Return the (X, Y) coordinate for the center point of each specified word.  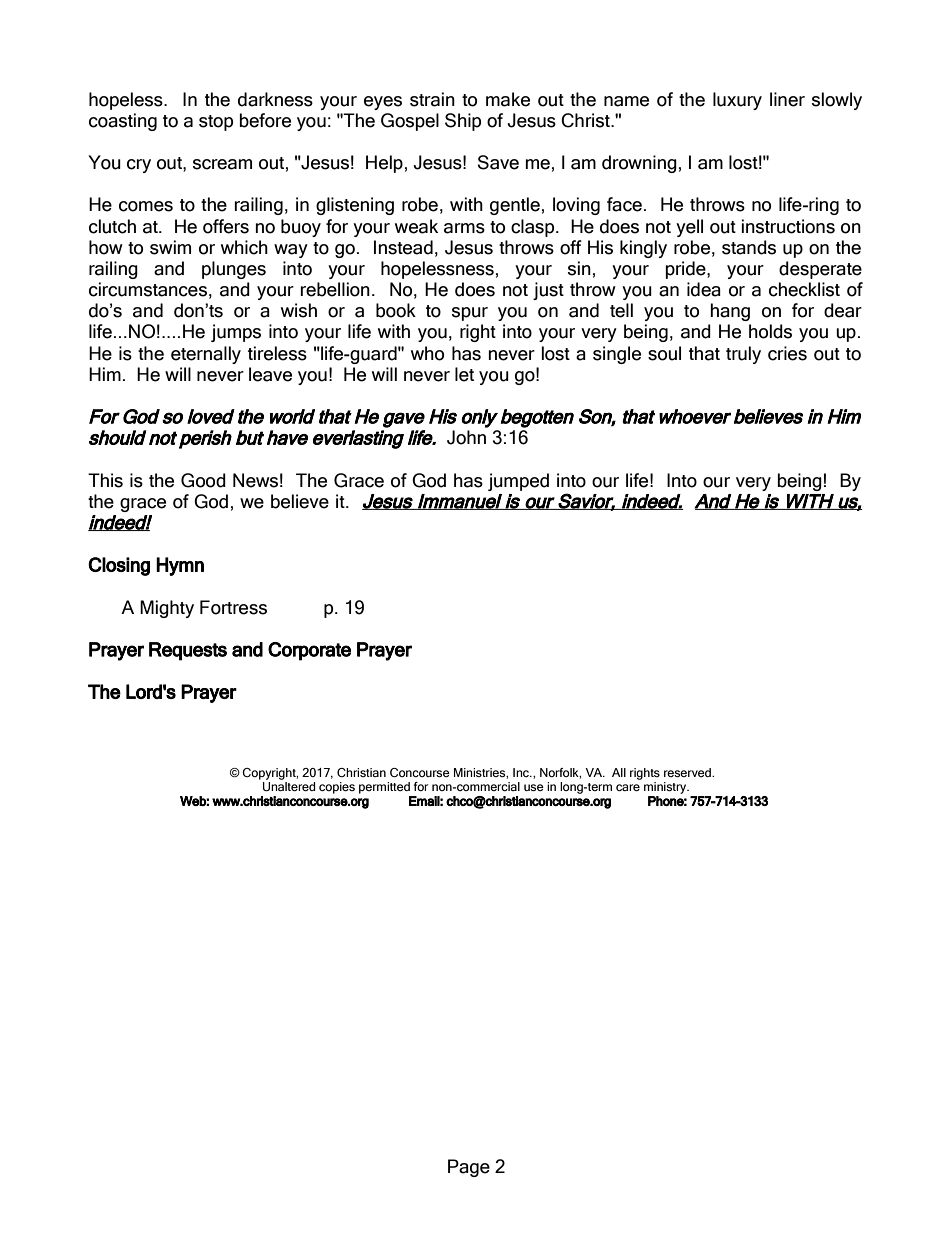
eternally (206, 355)
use (534, 787)
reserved (688, 772)
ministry (666, 789)
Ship (463, 122)
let (464, 374)
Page (469, 1168)
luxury (737, 101)
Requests (188, 651)
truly (743, 355)
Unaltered (289, 787)
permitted (384, 788)
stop (216, 123)
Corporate (309, 651)
